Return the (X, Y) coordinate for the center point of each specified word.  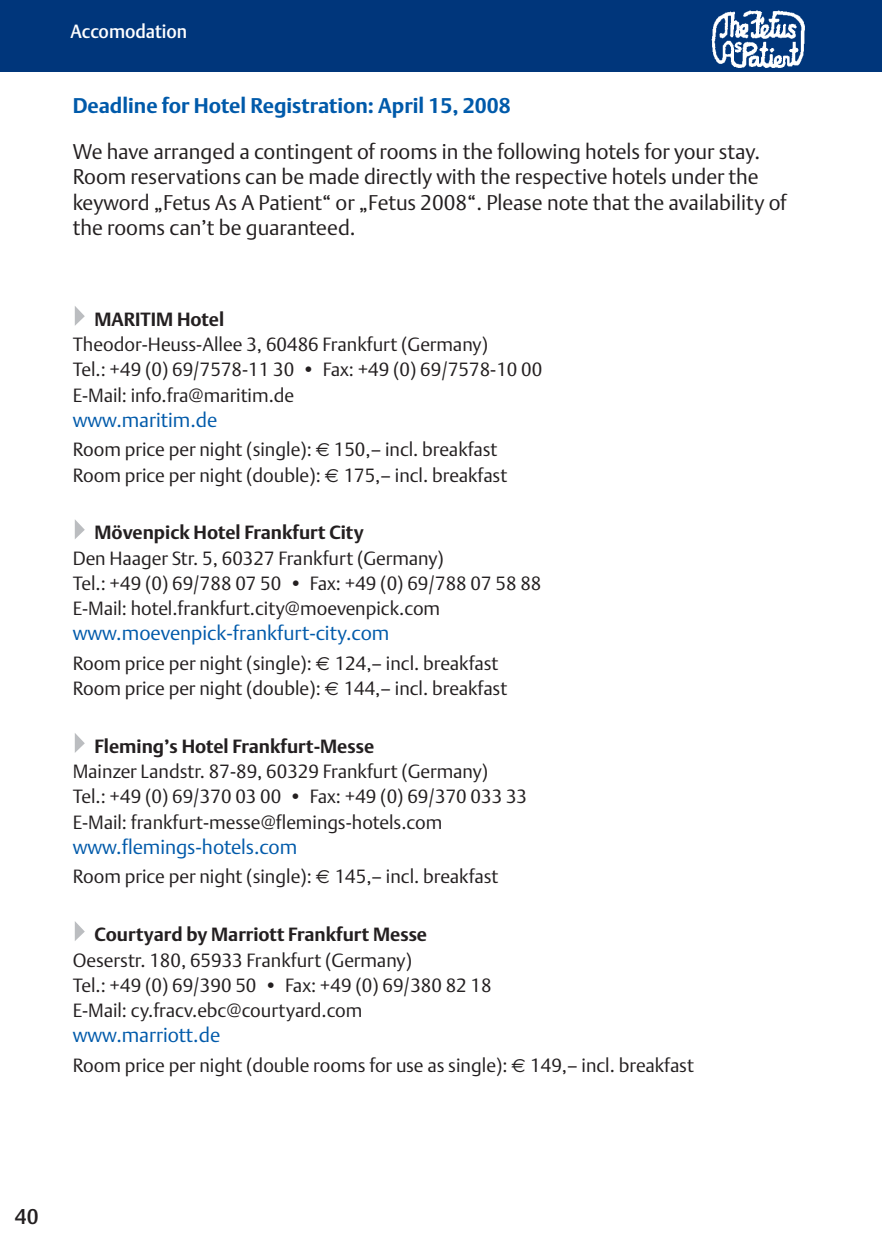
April (400, 107)
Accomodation (128, 30)
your (694, 156)
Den (89, 558)
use (410, 1067)
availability (716, 204)
